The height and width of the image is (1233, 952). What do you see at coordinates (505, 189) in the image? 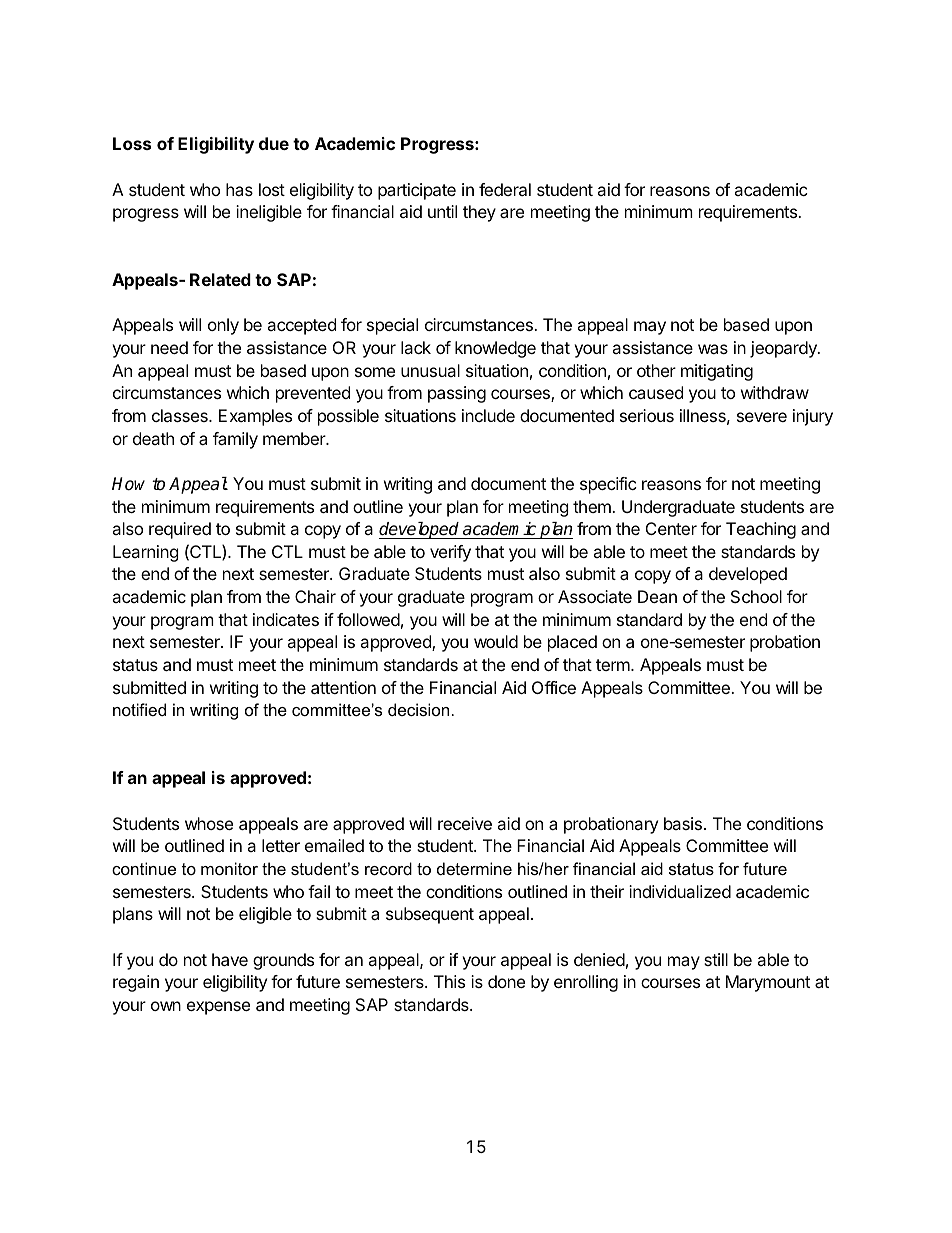
I see `federal` at bounding box center [505, 189].
